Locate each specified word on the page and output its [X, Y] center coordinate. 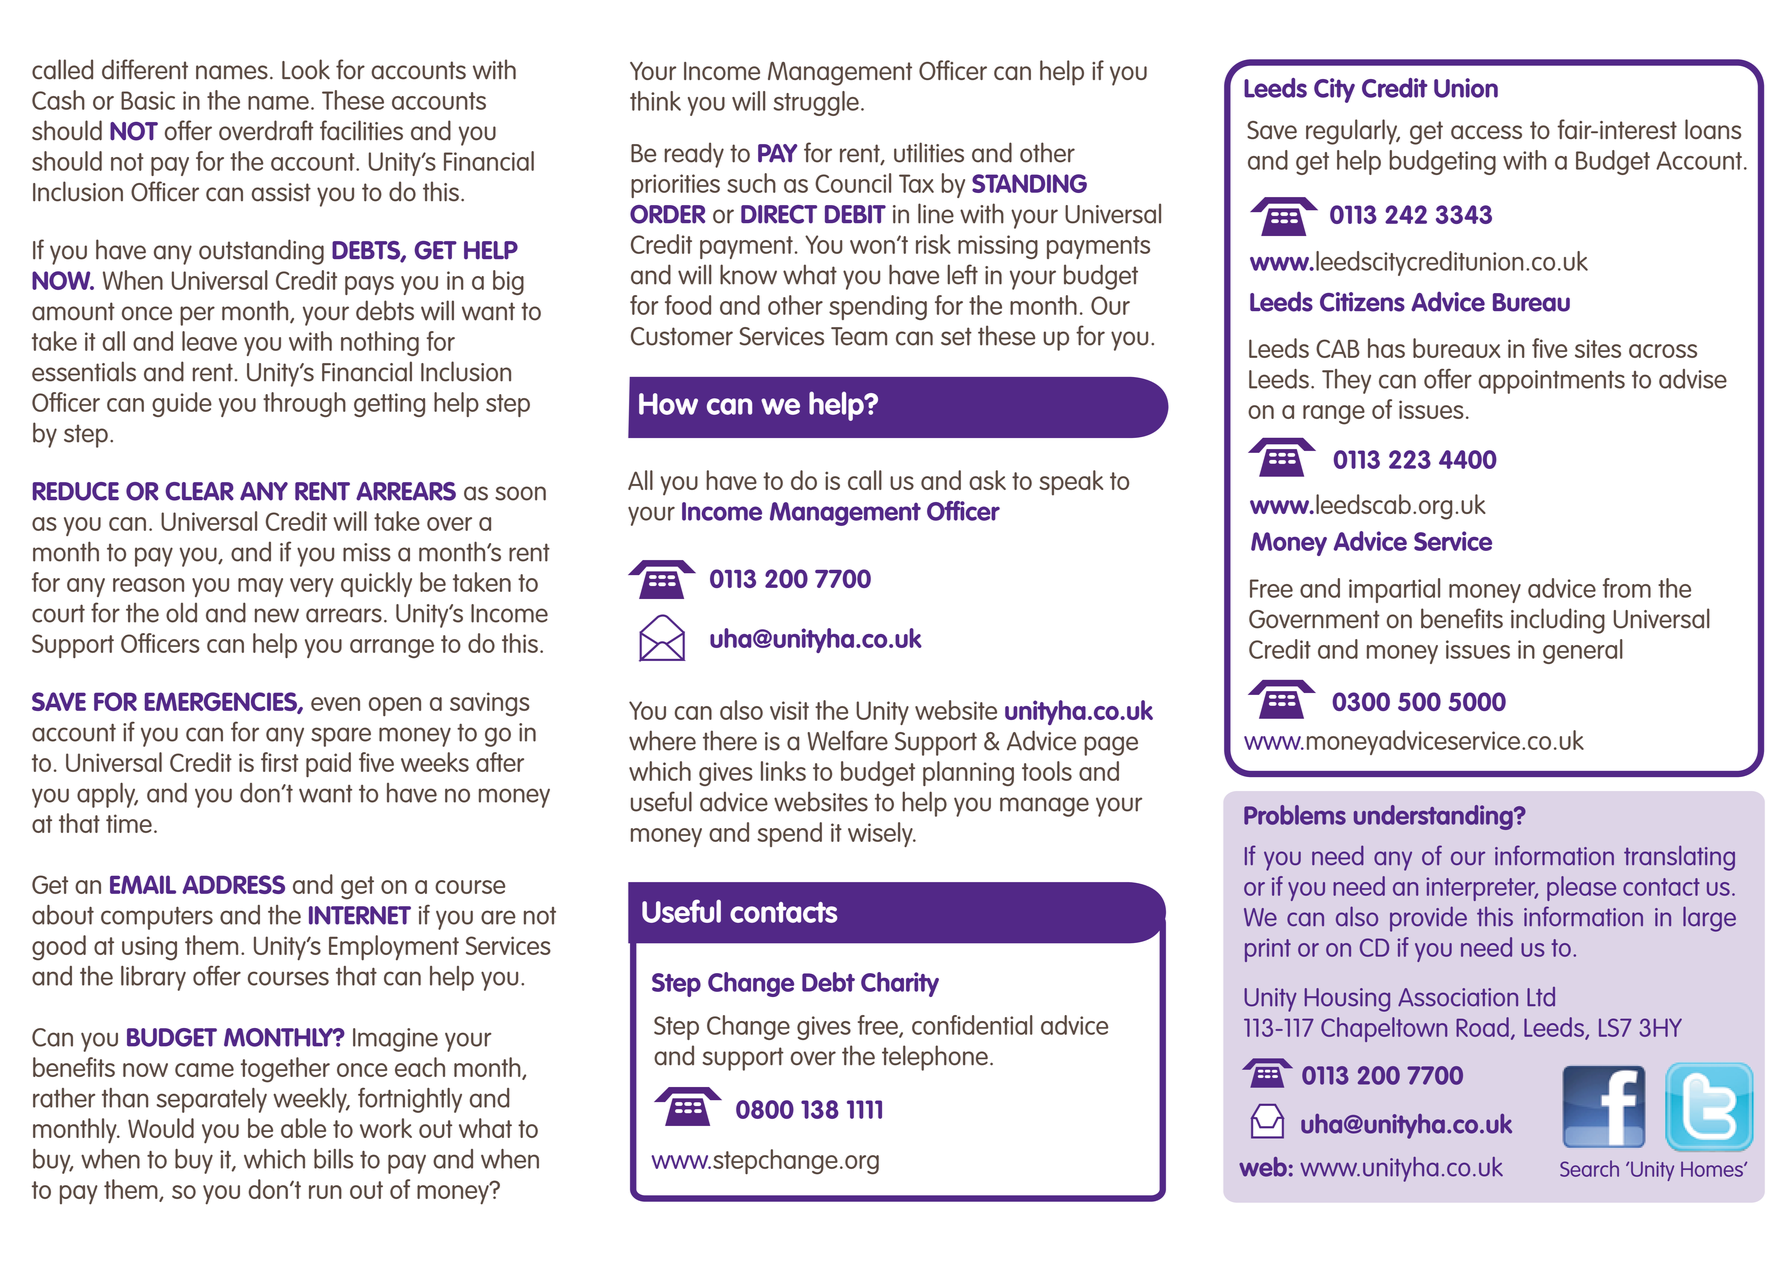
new [277, 615]
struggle [816, 103]
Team [859, 336]
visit [789, 710]
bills [333, 1159]
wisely [881, 834]
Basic [148, 100]
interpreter [1482, 889]
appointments [1552, 382]
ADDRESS [233, 884]
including [1558, 621]
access [1486, 132]
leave [209, 341]
